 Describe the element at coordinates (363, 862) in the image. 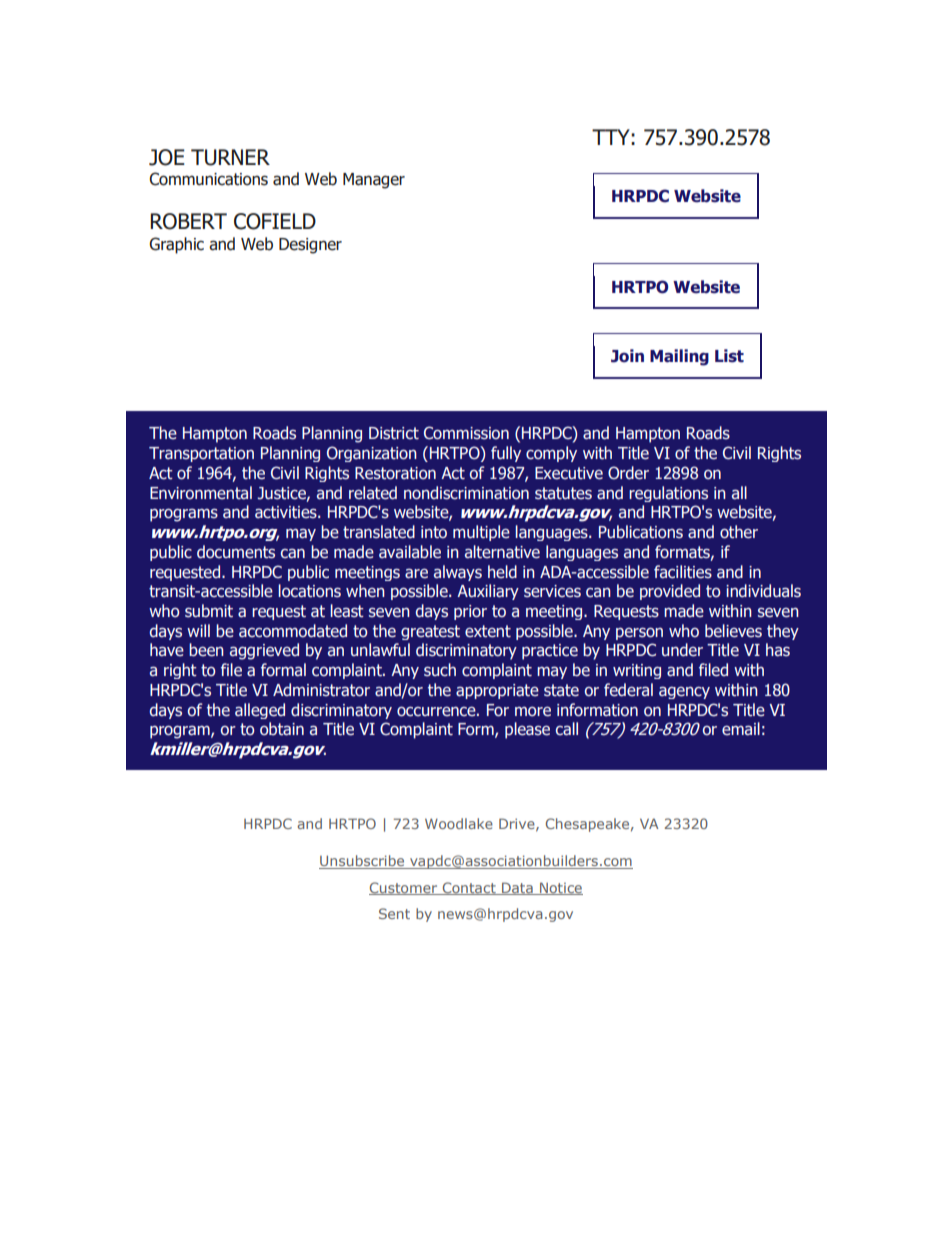

I see `Unsubscribe` at that location.
